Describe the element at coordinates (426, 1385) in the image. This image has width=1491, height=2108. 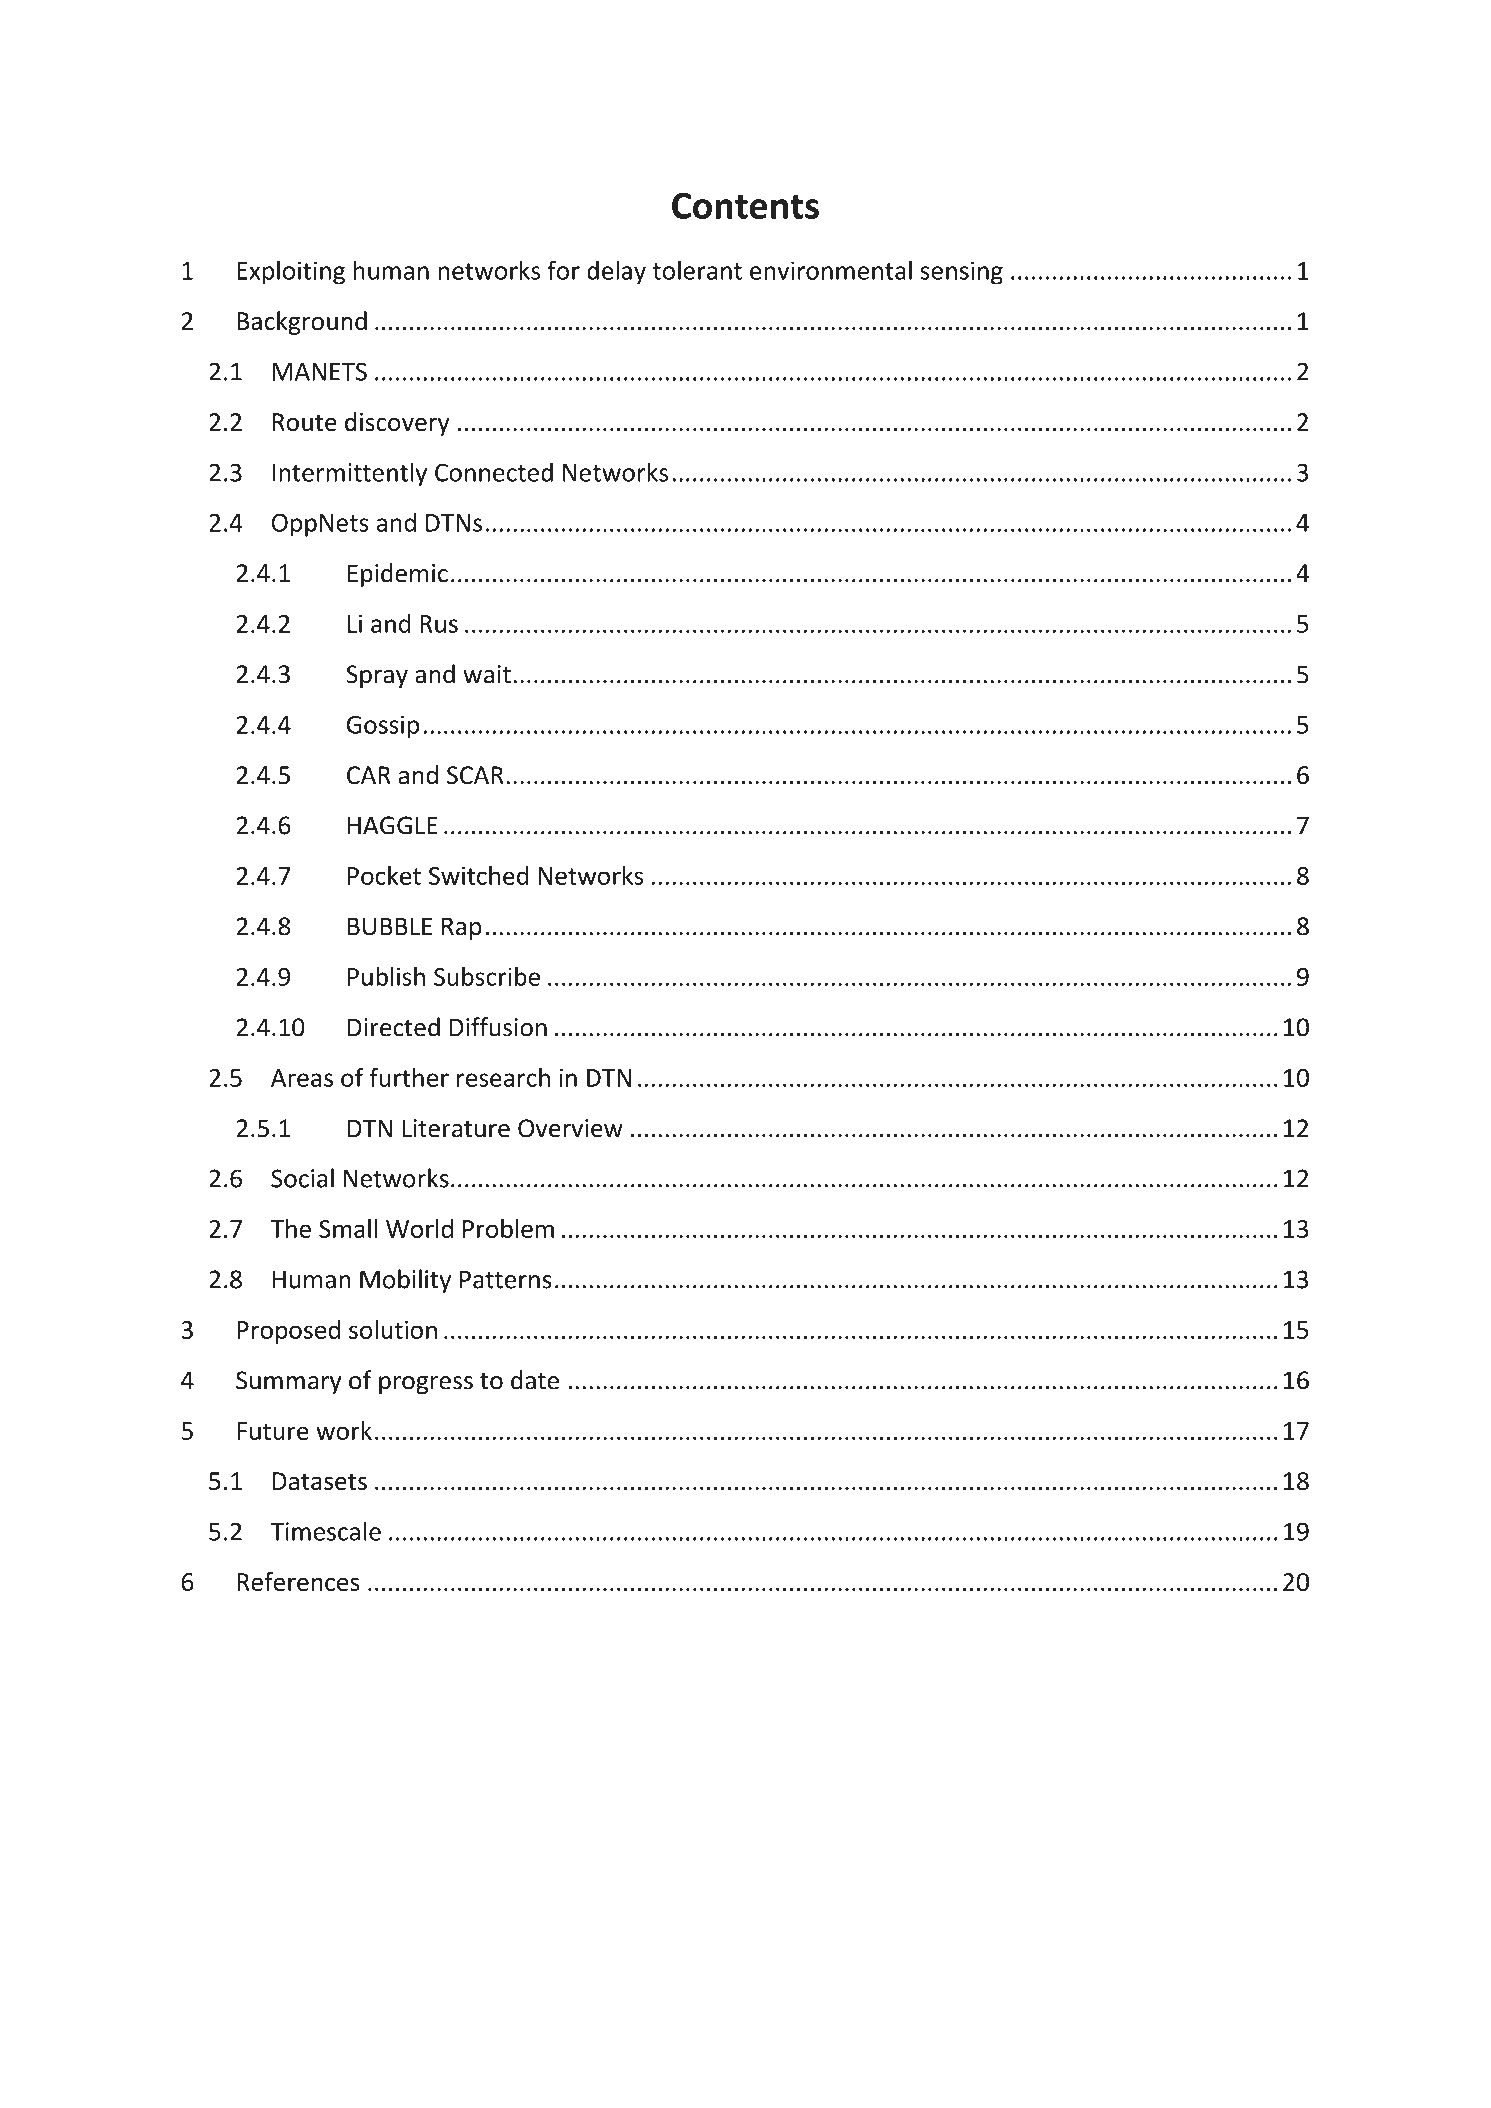
I see `progress` at that location.
